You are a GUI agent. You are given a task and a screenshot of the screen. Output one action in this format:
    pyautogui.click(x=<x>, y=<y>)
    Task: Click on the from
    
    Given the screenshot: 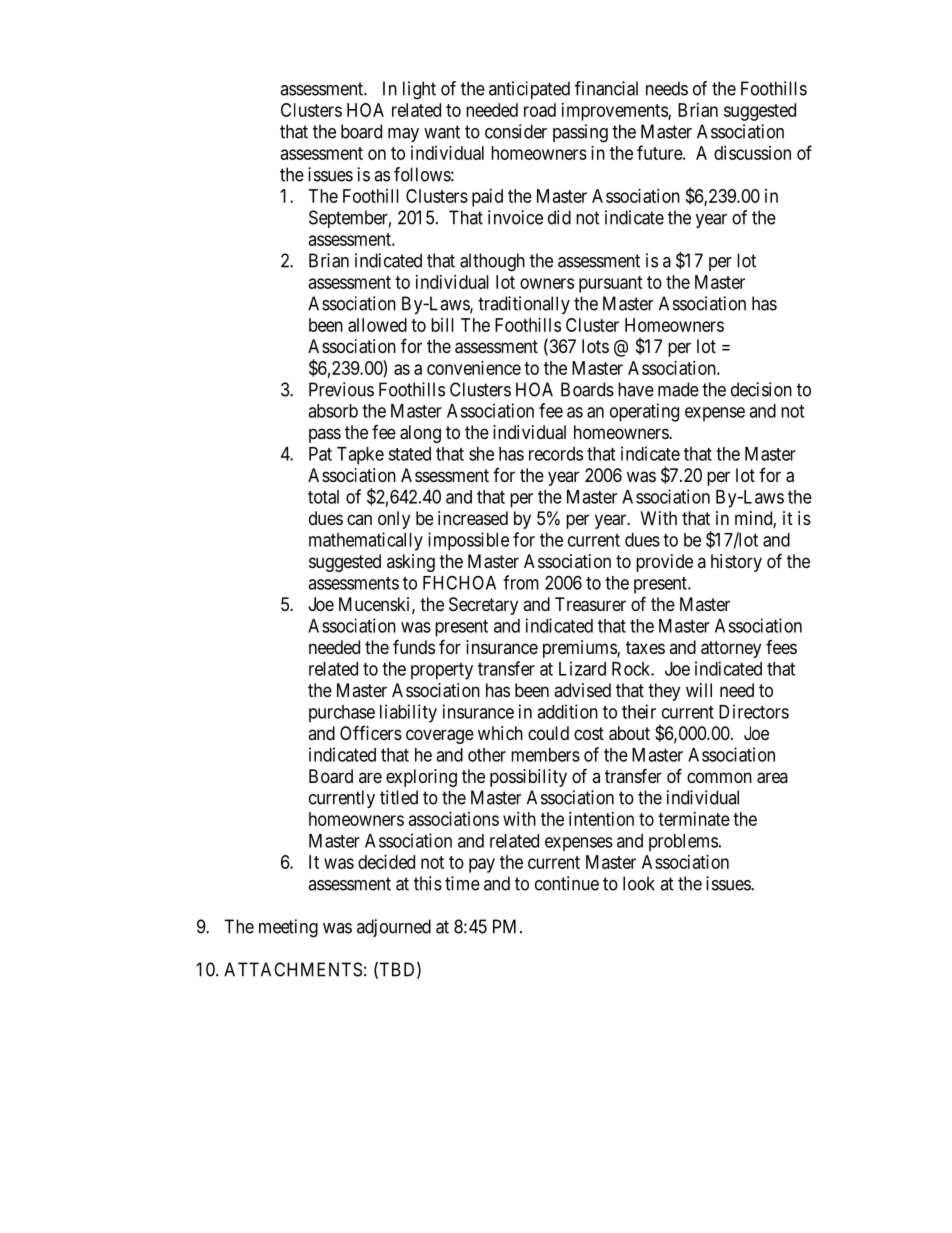 What is the action you would take?
    pyautogui.click(x=521, y=582)
